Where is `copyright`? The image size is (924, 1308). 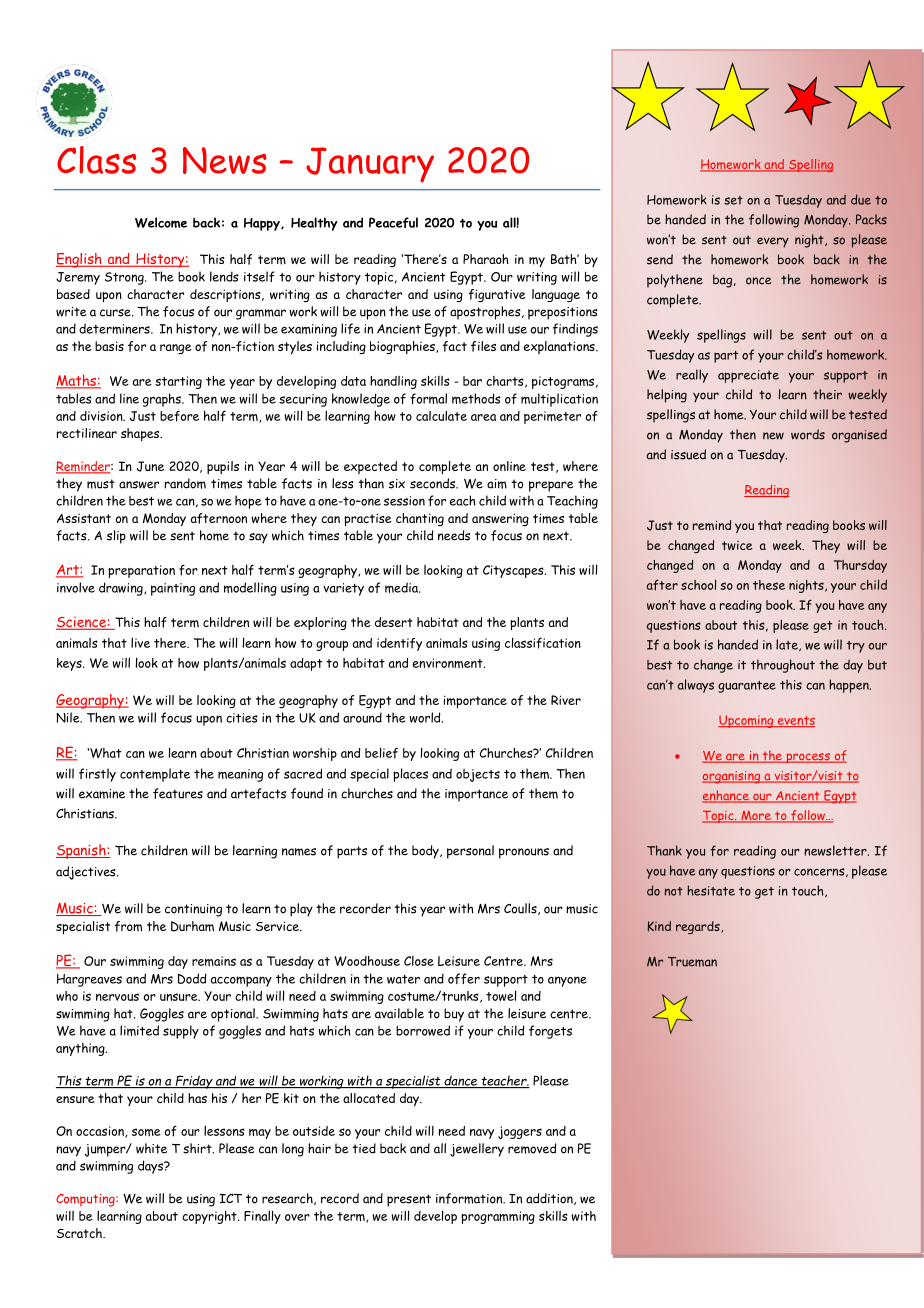 copyright is located at coordinates (210, 1217).
